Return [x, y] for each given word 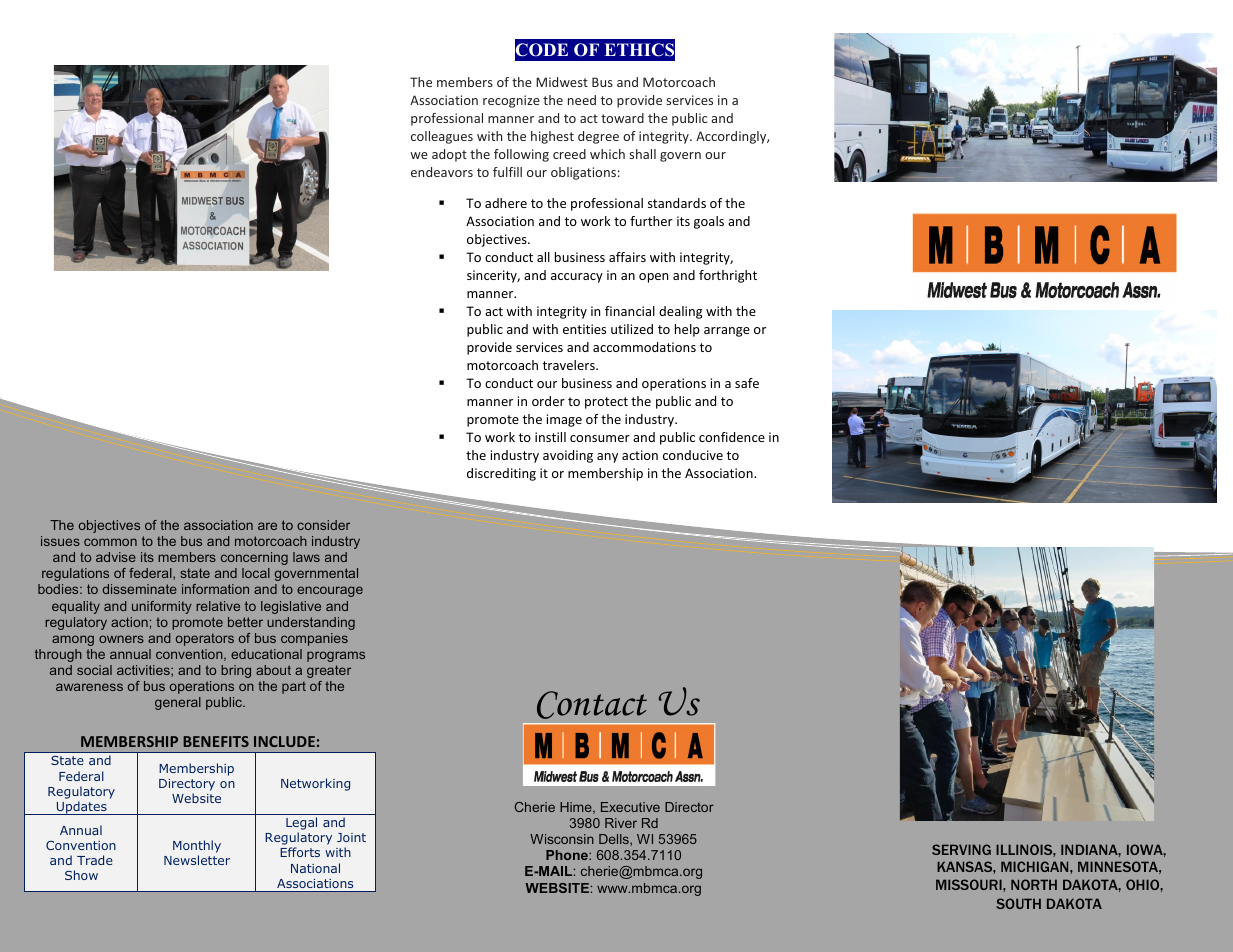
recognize [511, 101]
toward [622, 118]
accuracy [577, 278]
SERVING [961, 849]
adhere [506, 203]
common [110, 542]
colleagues [442, 137]
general [178, 703]
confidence [732, 437]
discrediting [501, 474]
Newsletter [197, 860]
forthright [728, 276]
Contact [592, 705]
